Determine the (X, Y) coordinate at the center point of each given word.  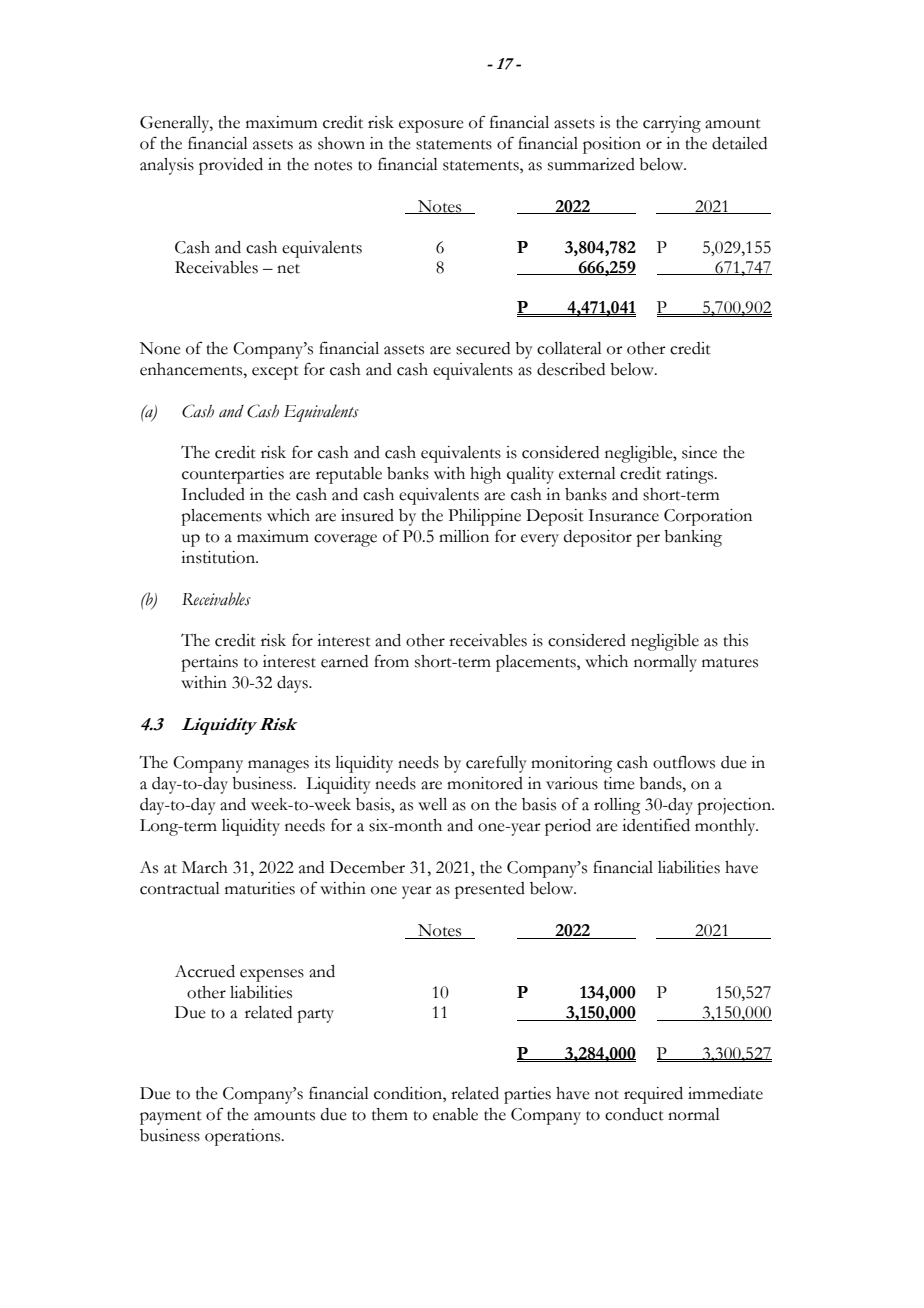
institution (219, 557)
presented (490, 890)
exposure (431, 126)
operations (244, 1137)
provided (231, 166)
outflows (684, 762)
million (464, 536)
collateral (569, 348)
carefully (496, 764)
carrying (672, 124)
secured (483, 348)
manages (278, 766)
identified (656, 825)
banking (693, 538)
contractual (180, 888)
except (275, 373)
